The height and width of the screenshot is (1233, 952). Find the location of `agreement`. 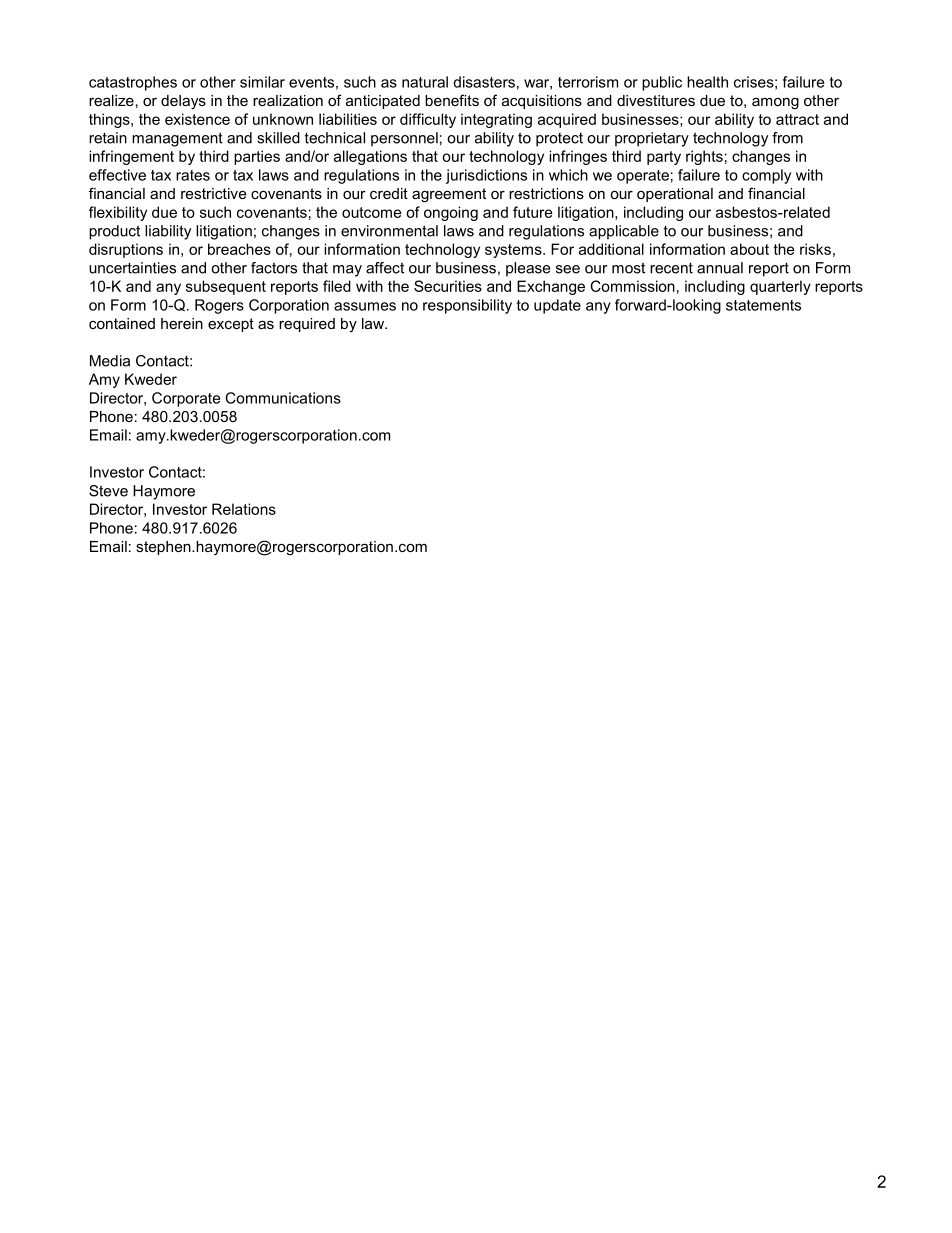

agreement is located at coordinates (449, 195).
